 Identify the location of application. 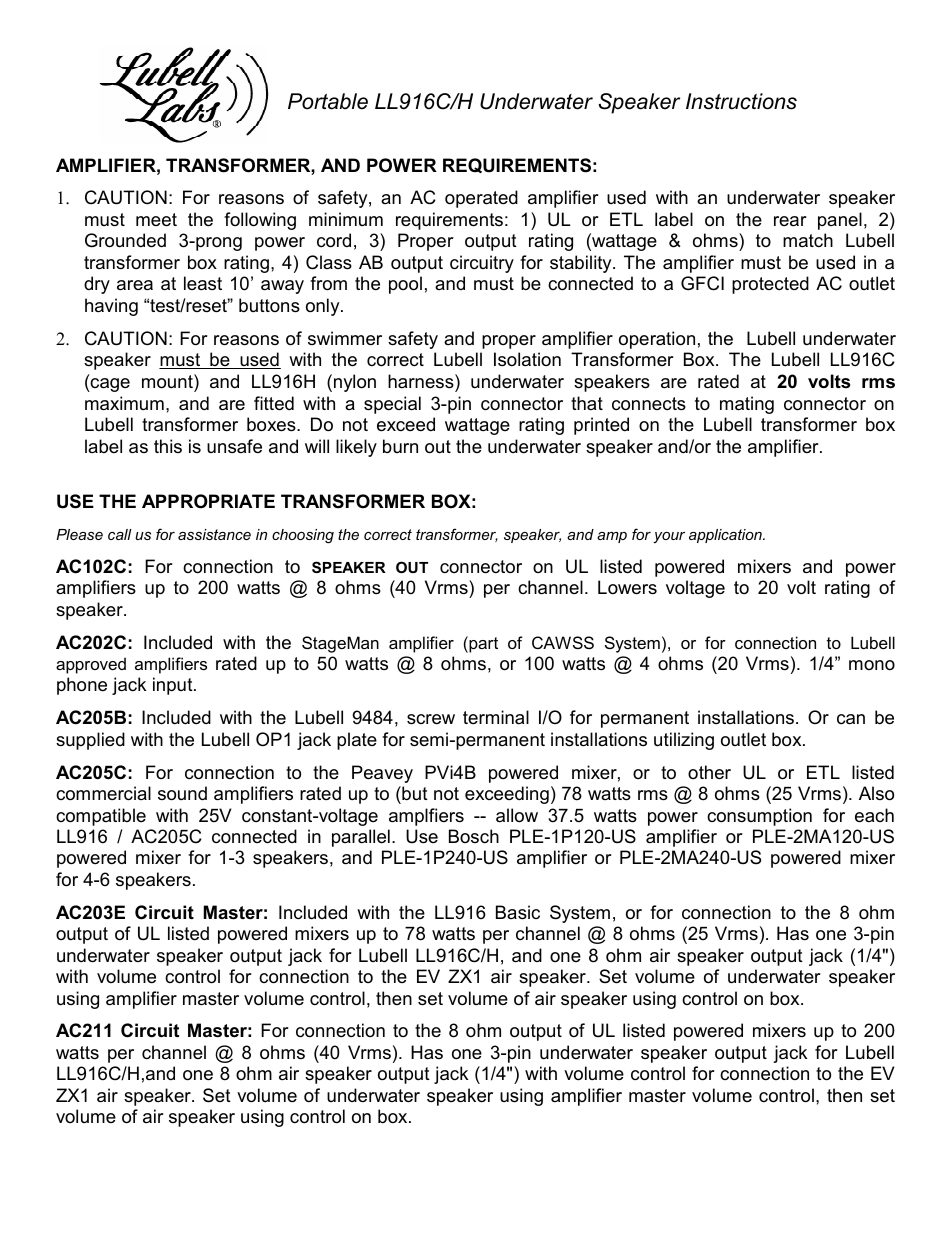
(726, 536).
